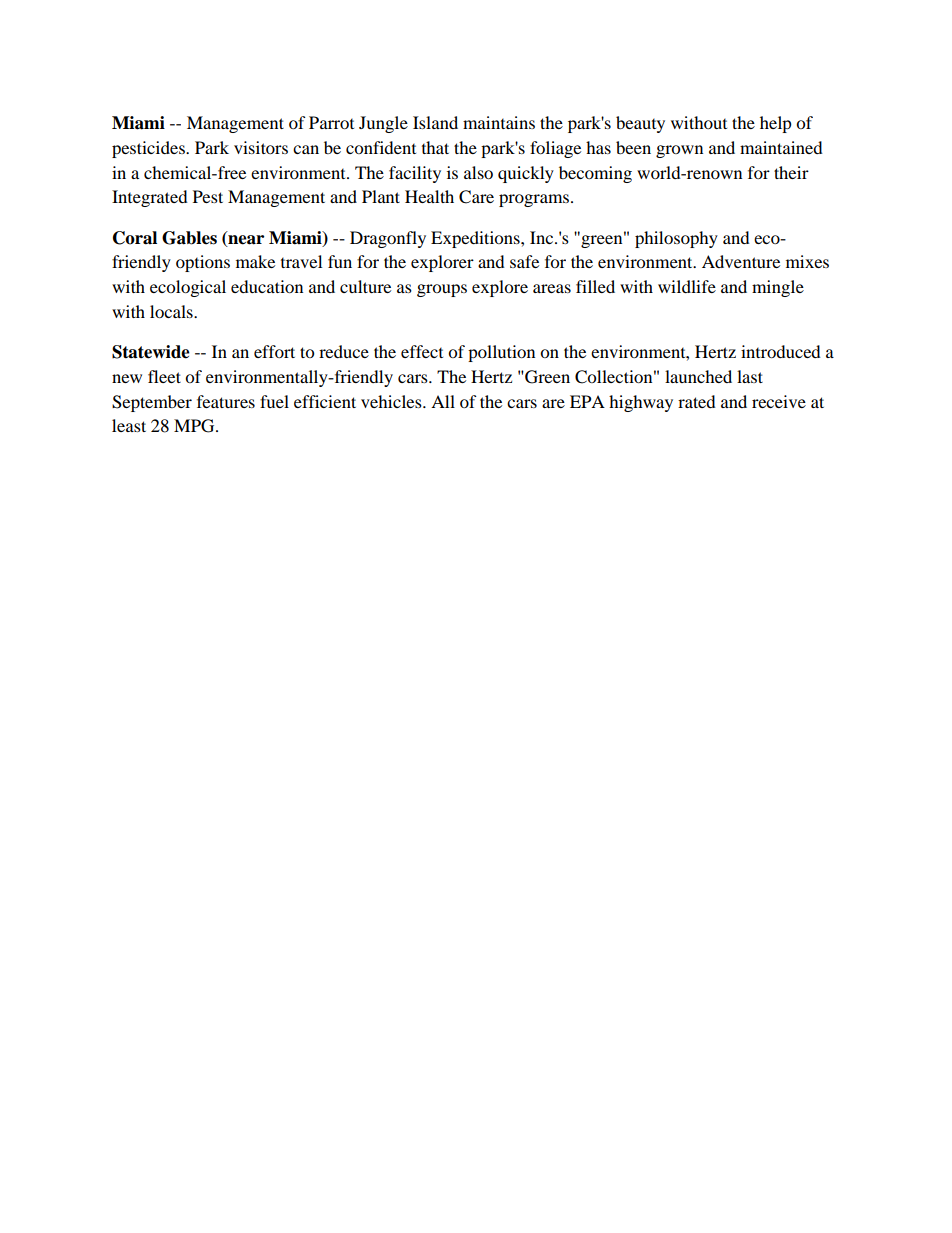 The width and height of the screenshot is (952, 1233). What do you see at coordinates (476, 239) in the screenshot?
I see `Expeditions` at bounding box center [476, 239].
